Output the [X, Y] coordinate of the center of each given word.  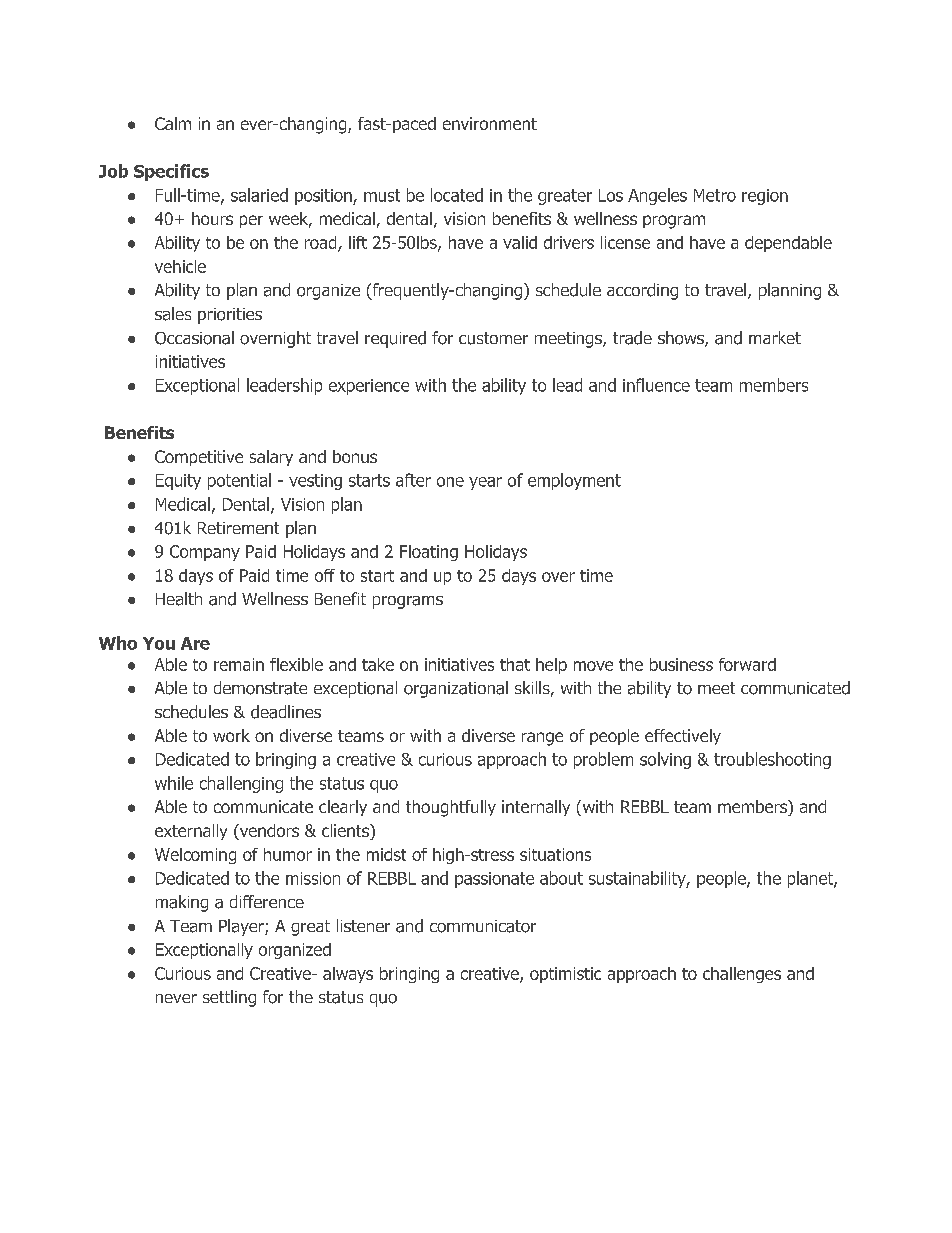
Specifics [171, 172]
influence [656, 385]
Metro [715, 195]
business [681, 664]
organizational [456, 689]
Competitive [199, 458]
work [231, 735]
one [450, 482]
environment [490, 123]
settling [229, 998]
